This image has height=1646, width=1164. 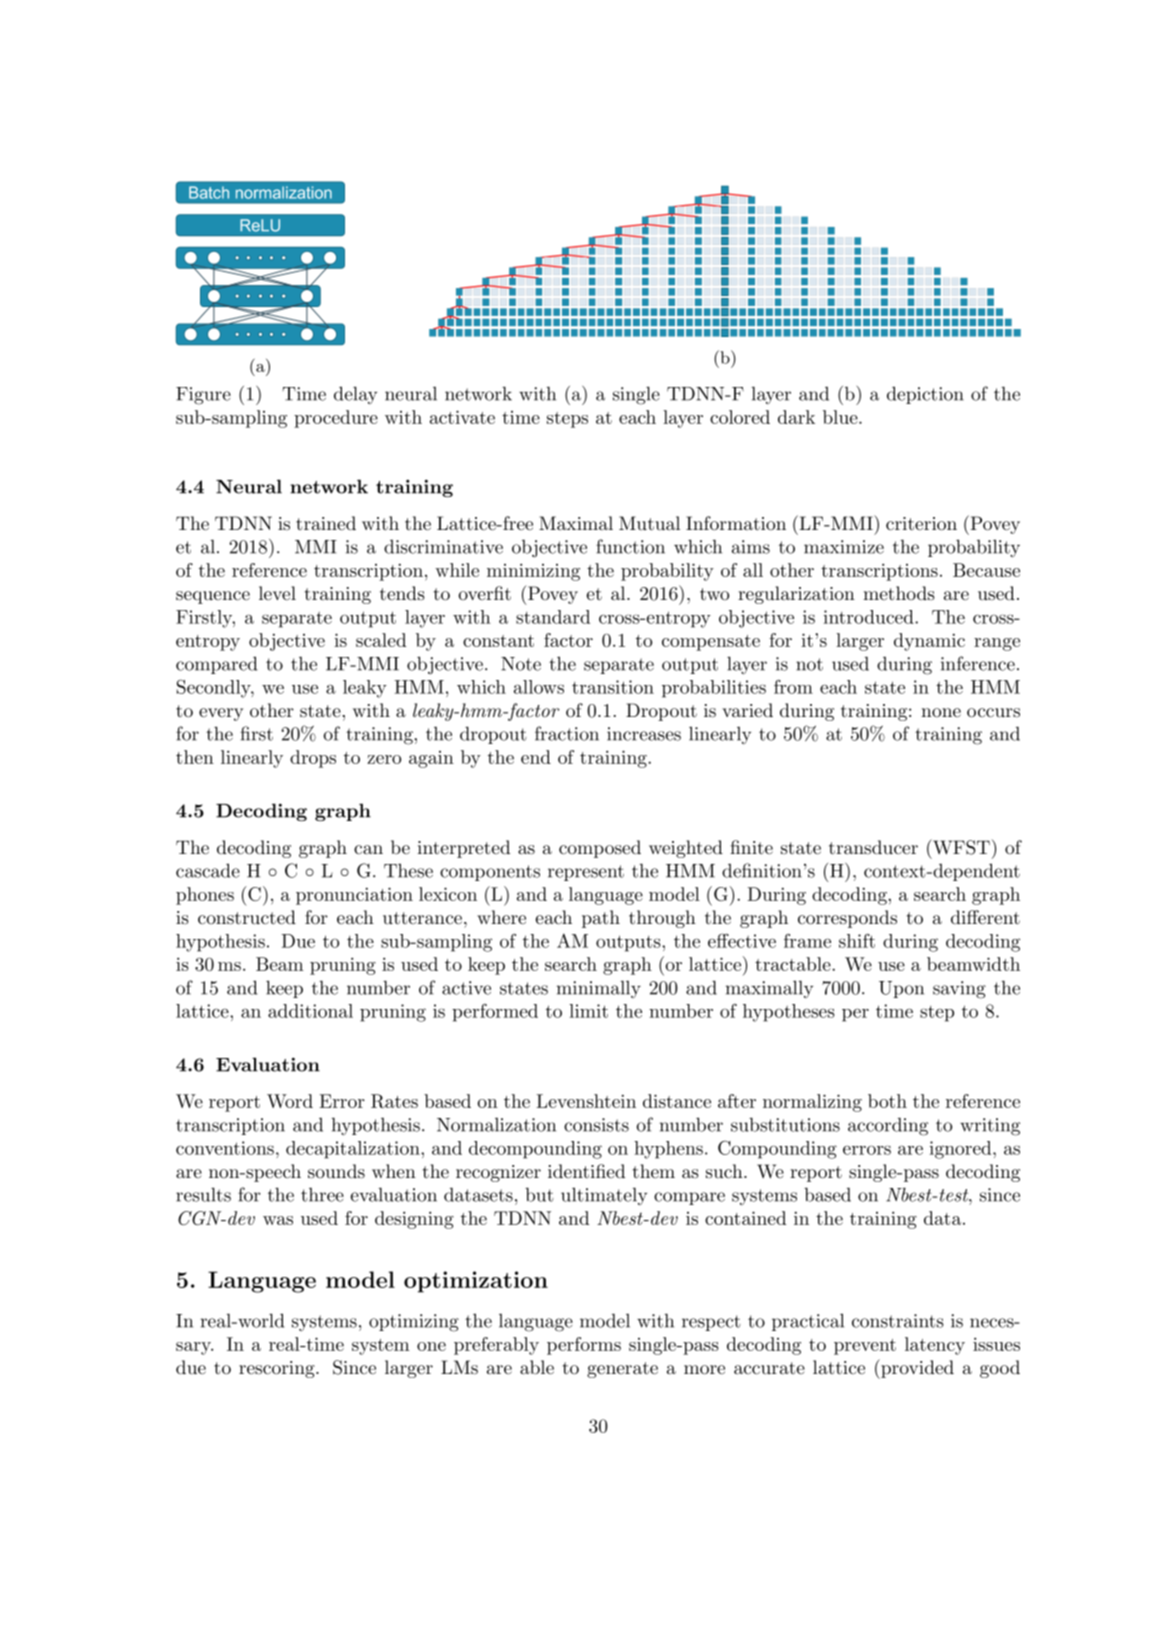 What do you see at coordinates (941, 712) in the image?
I see `none` at bounding box center [941, 712].
